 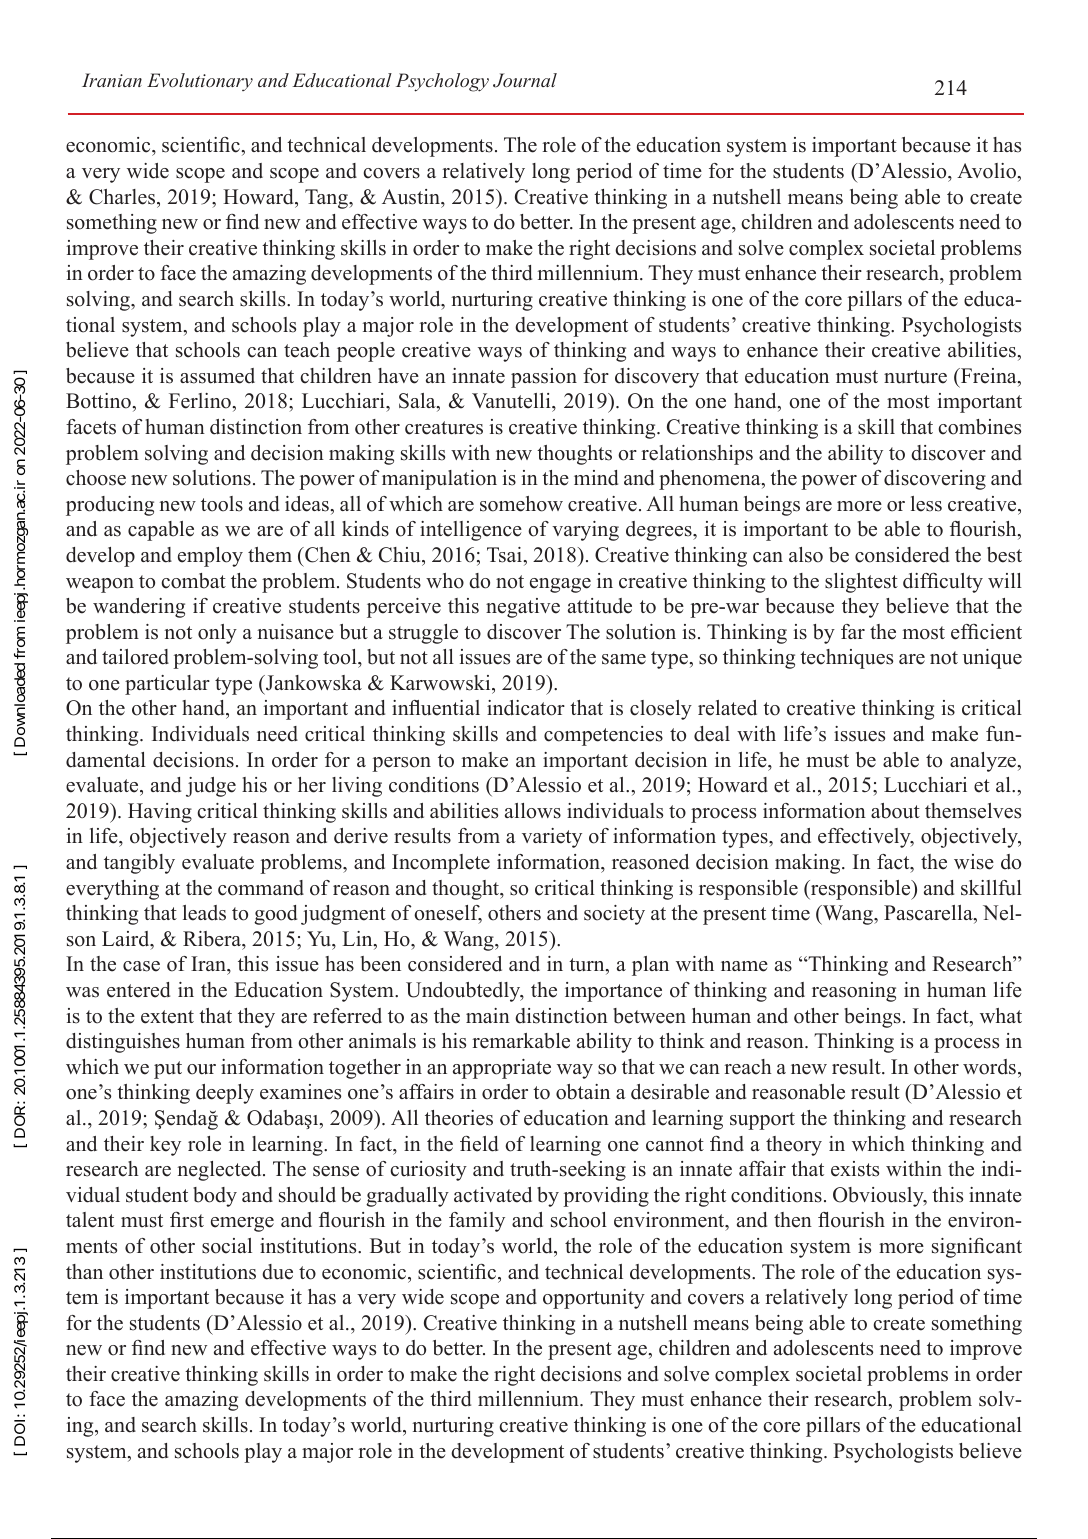 What do you see at coordinates (200, 82) in the page?
I see `Evolutionary` at bounding box center [200, 82].
